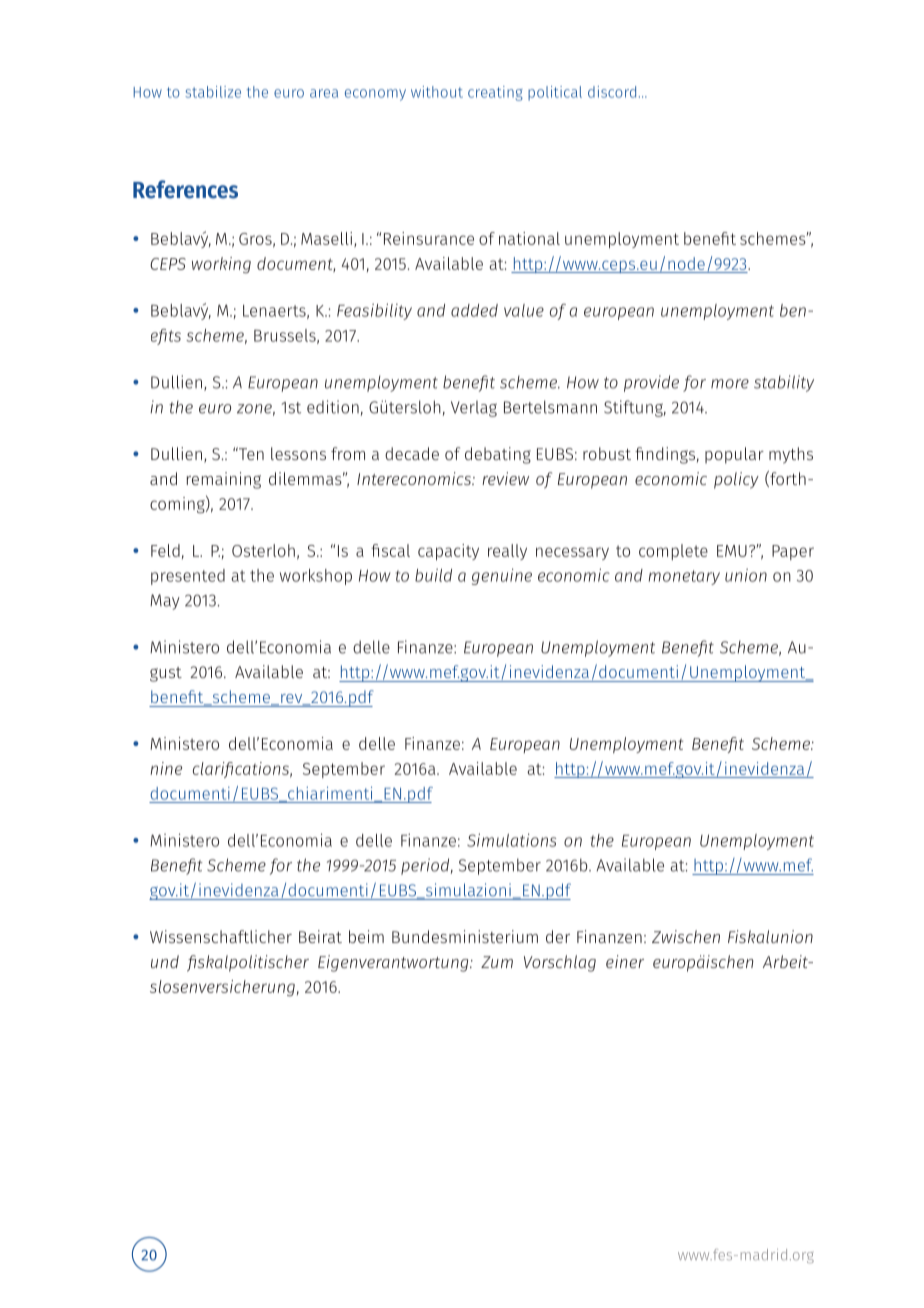 This screenshot has width=924, height=1308. I want to click on beim, so click(366, 936).
